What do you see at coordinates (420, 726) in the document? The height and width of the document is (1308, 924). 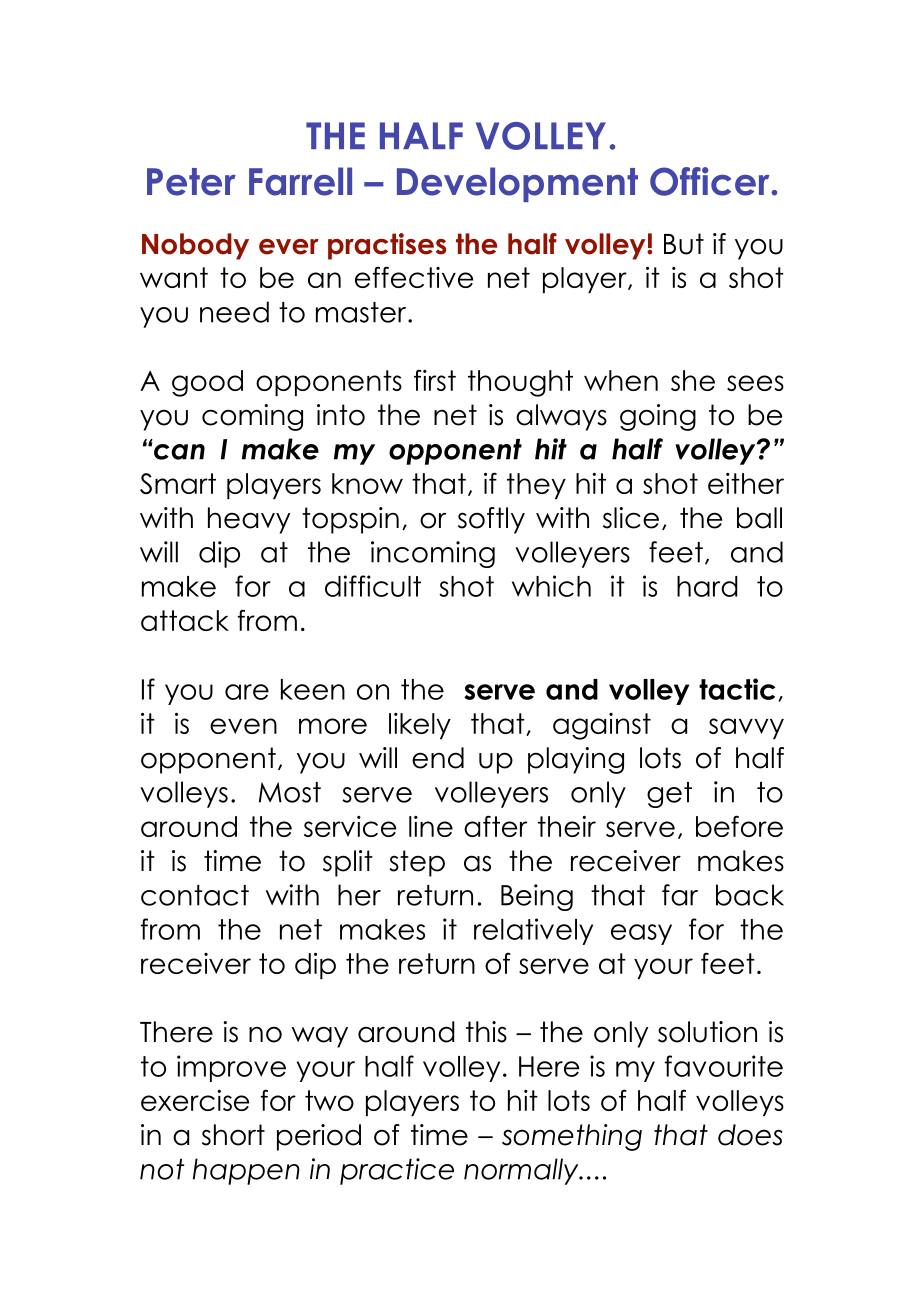 I see `likely` at bounding box center [420, 726].
